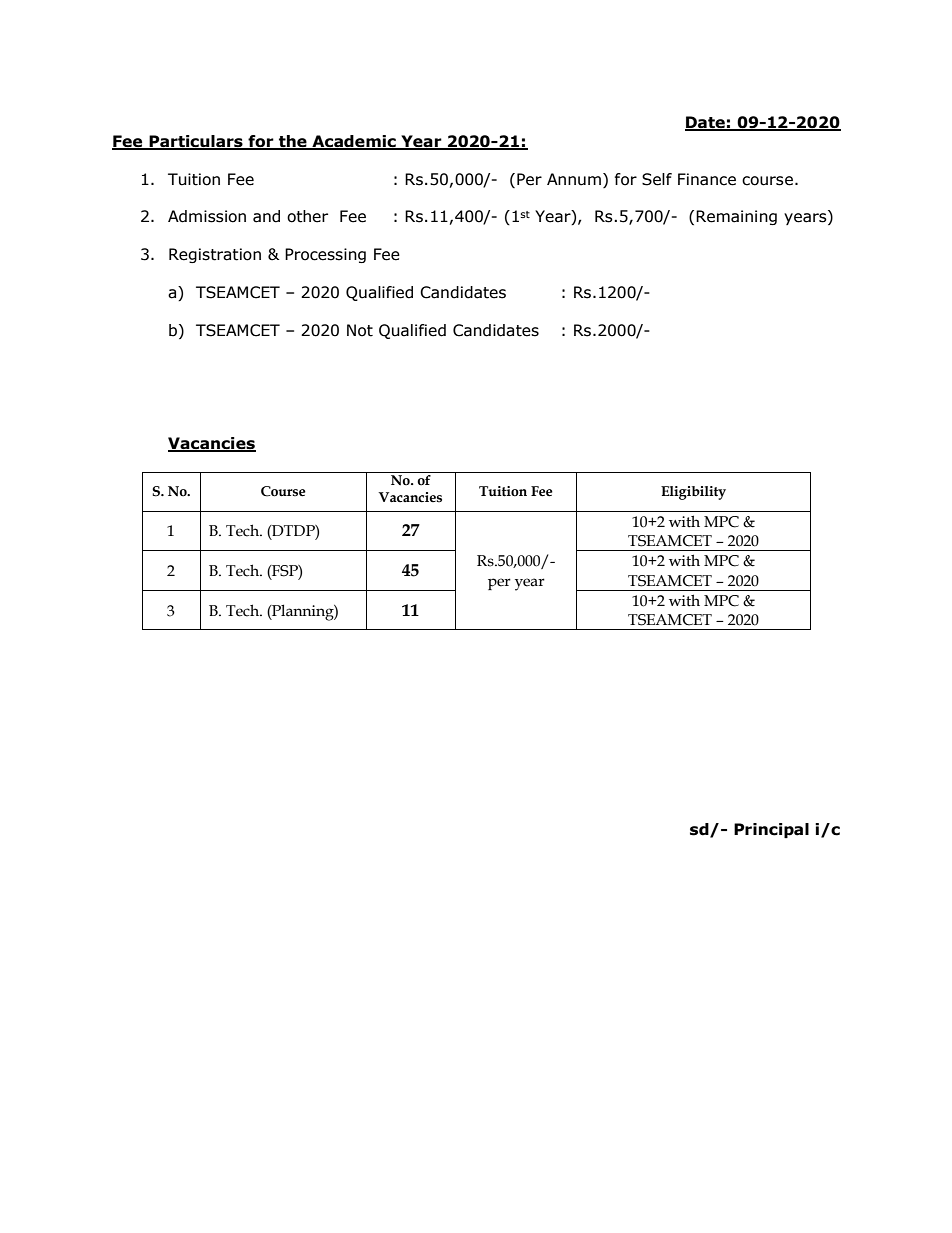 Image resolution: width=952 pixels, height=1233 pixels. Describe the element at coordinates (707, 179) in the screenshot. I see `Finance` at that location.
